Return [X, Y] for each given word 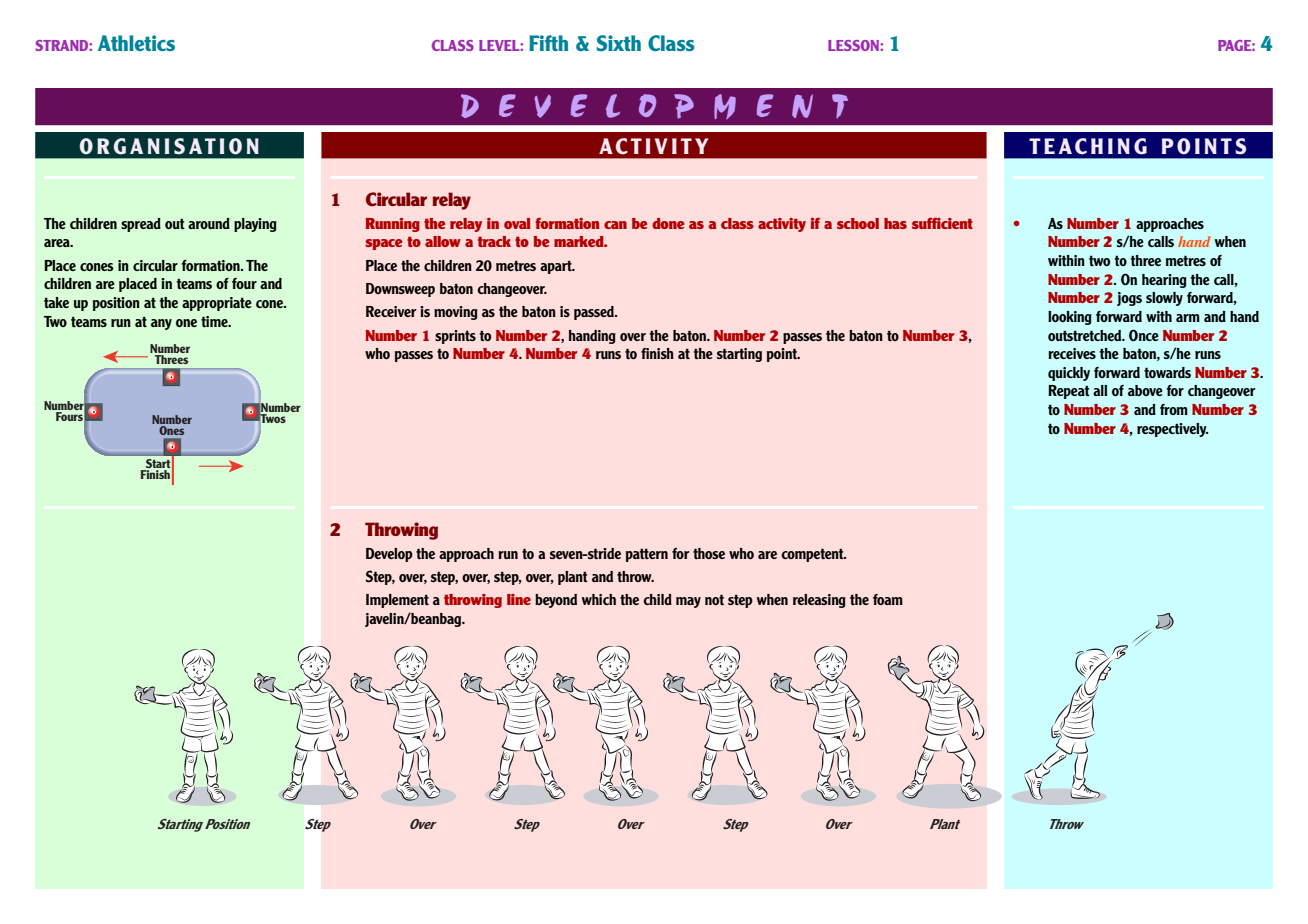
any [161, 324]
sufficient [942, 223]
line [519, 599]
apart [557, 267]
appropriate [217, 304]
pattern [647, 555]
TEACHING [1088, 146]
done [668, 223]
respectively [1172, 430]
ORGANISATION [169, 146]
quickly [1069, 374]
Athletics [136, 43]
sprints [455, 337]
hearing [1164, 281]
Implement [397, 601]
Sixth [619, 43]
